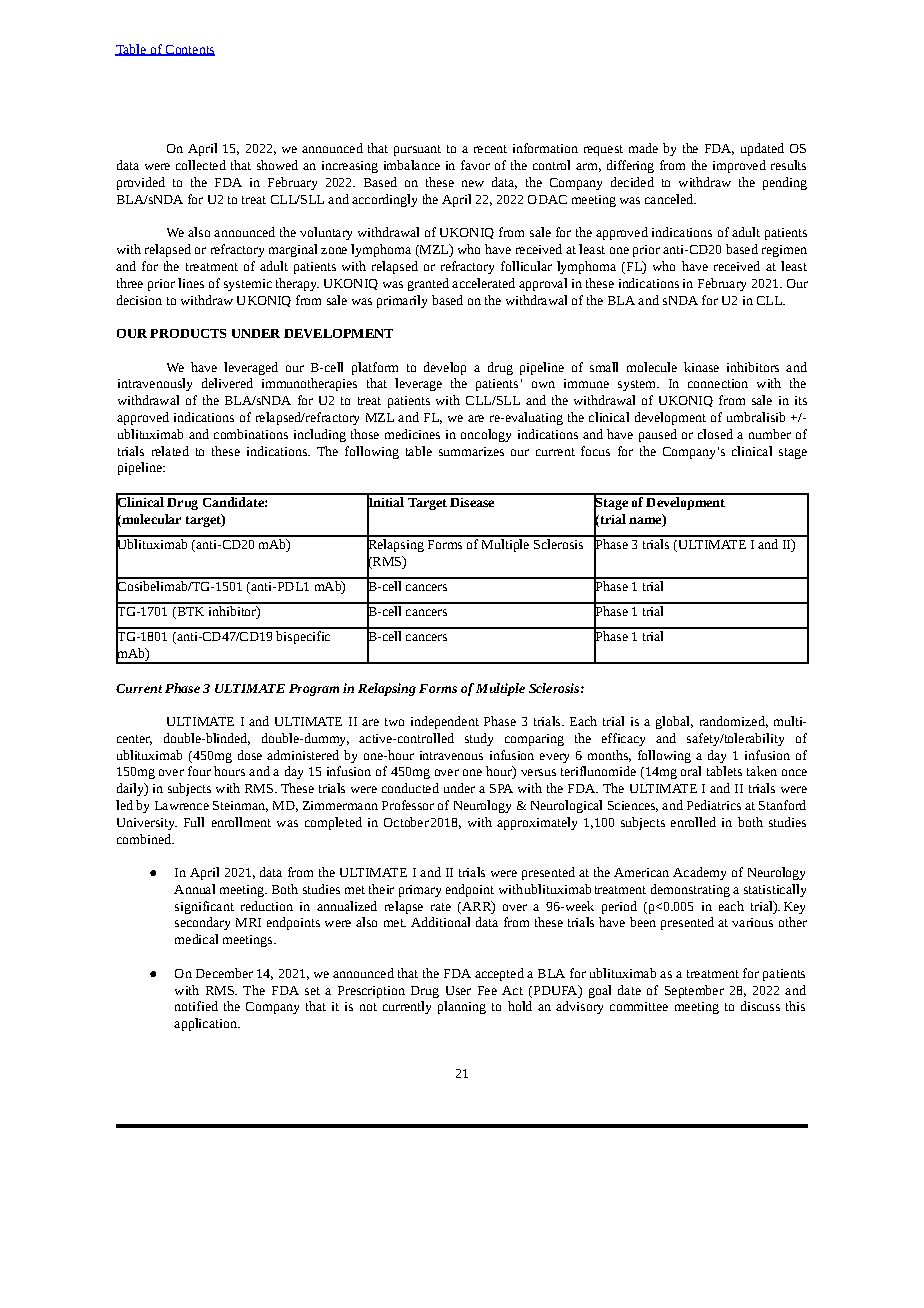 The width and height of the screenshot is (924, 1308). What do you see at coordinates (189, 50) in the screenshot?
I see `Contents` at bounding box center [189, 50].
